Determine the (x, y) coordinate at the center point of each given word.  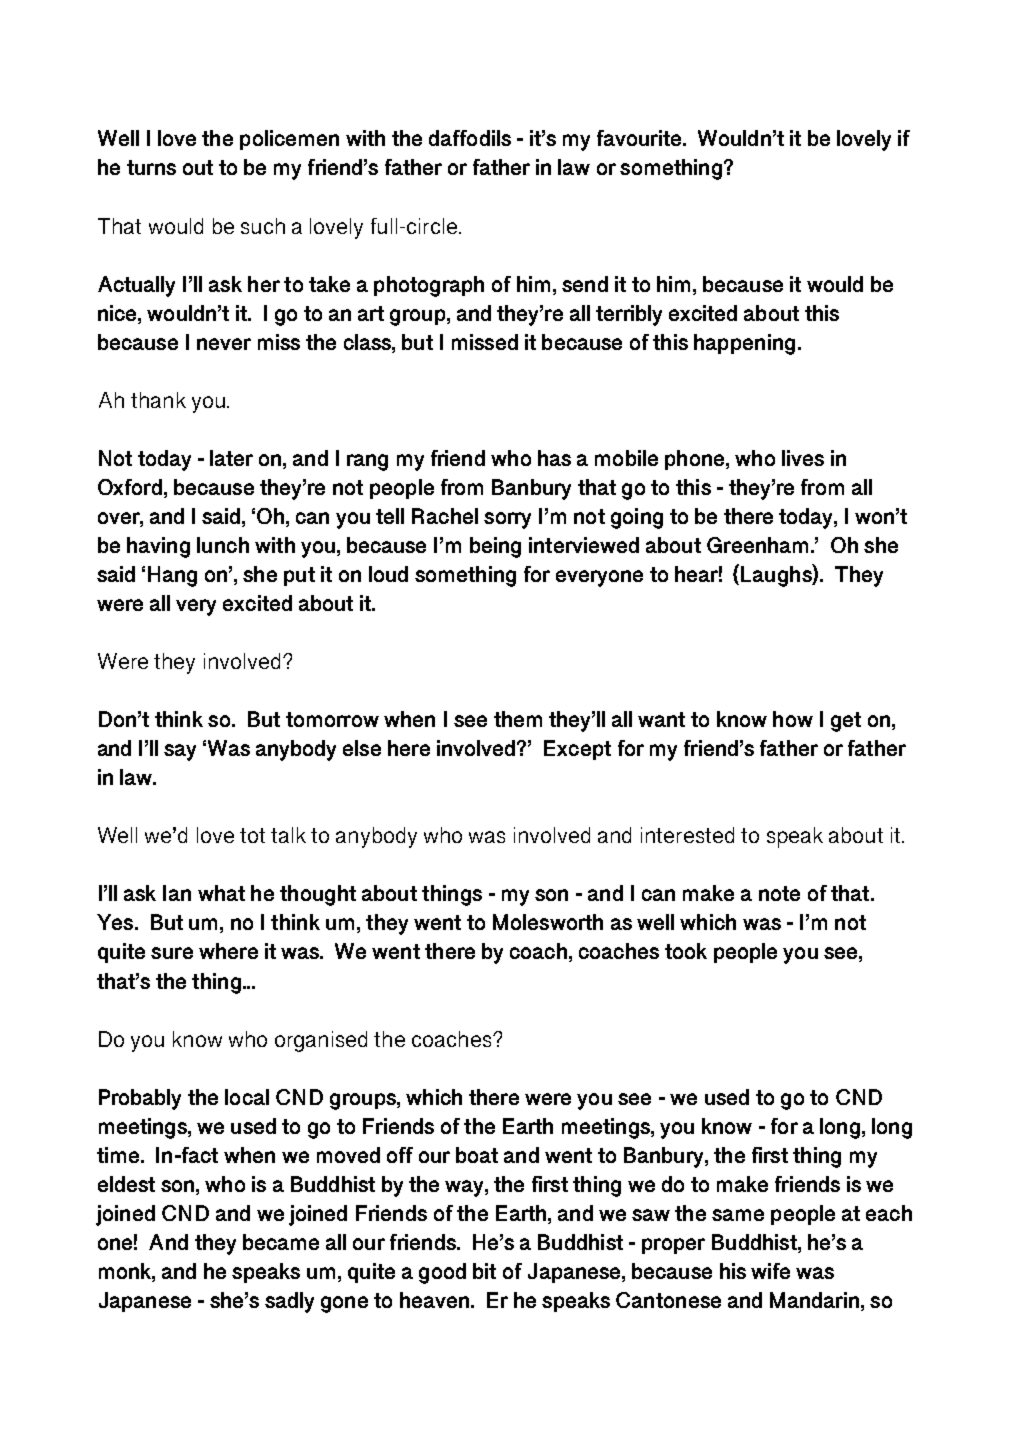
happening (744, 344)
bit (484, 1271)
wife (770, 1271)
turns (151, 167)
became (281, 1242)
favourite (640, 138)
